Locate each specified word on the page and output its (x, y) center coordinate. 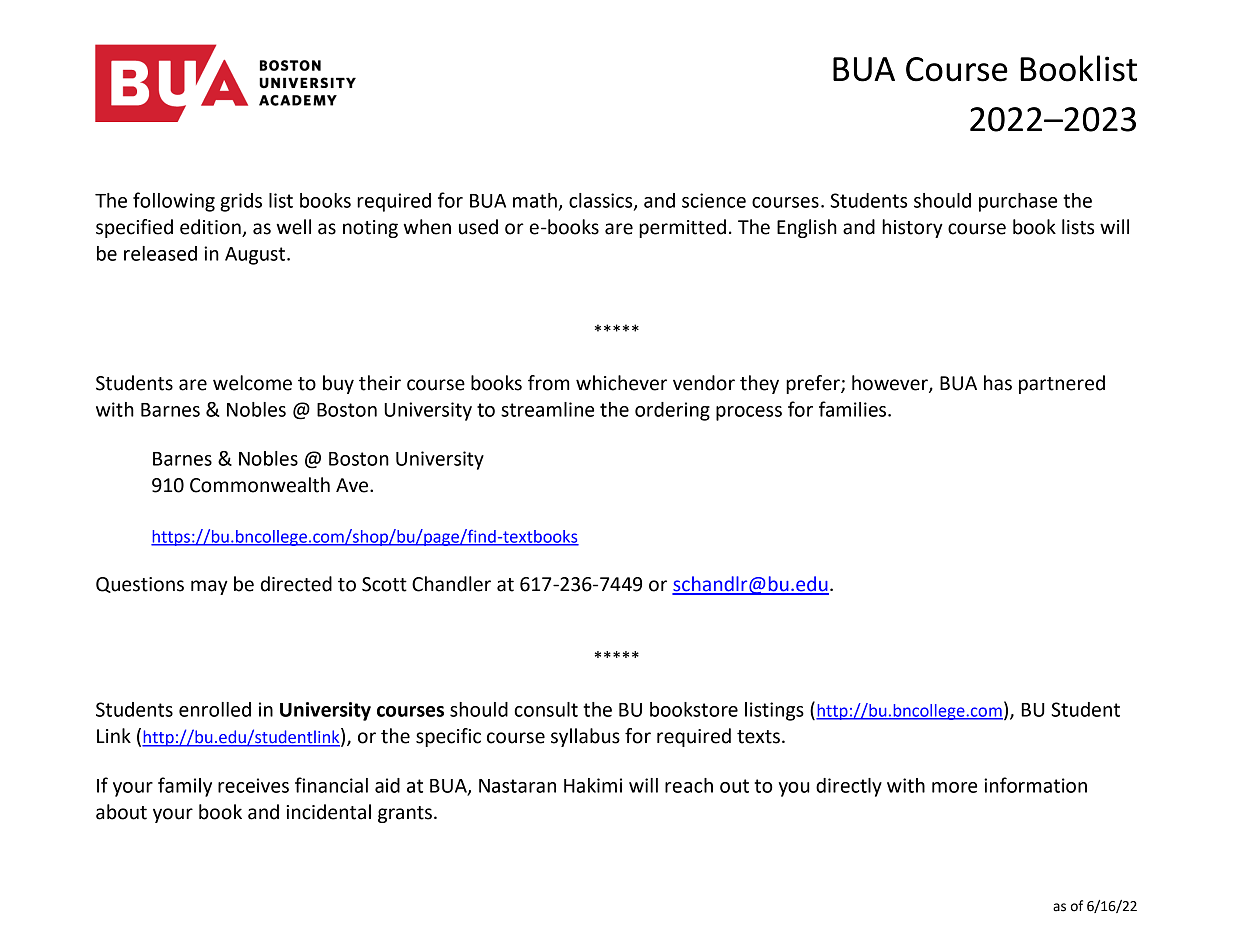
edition (210, 227)
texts (758, 737)
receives (253, 785)
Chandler (451, 584)
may (209, 587)
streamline (547, 409)
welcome (252, 383)
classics (602, 201)
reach (689, 785)
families (854, 409)
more (954, 787)
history (912, 228)
